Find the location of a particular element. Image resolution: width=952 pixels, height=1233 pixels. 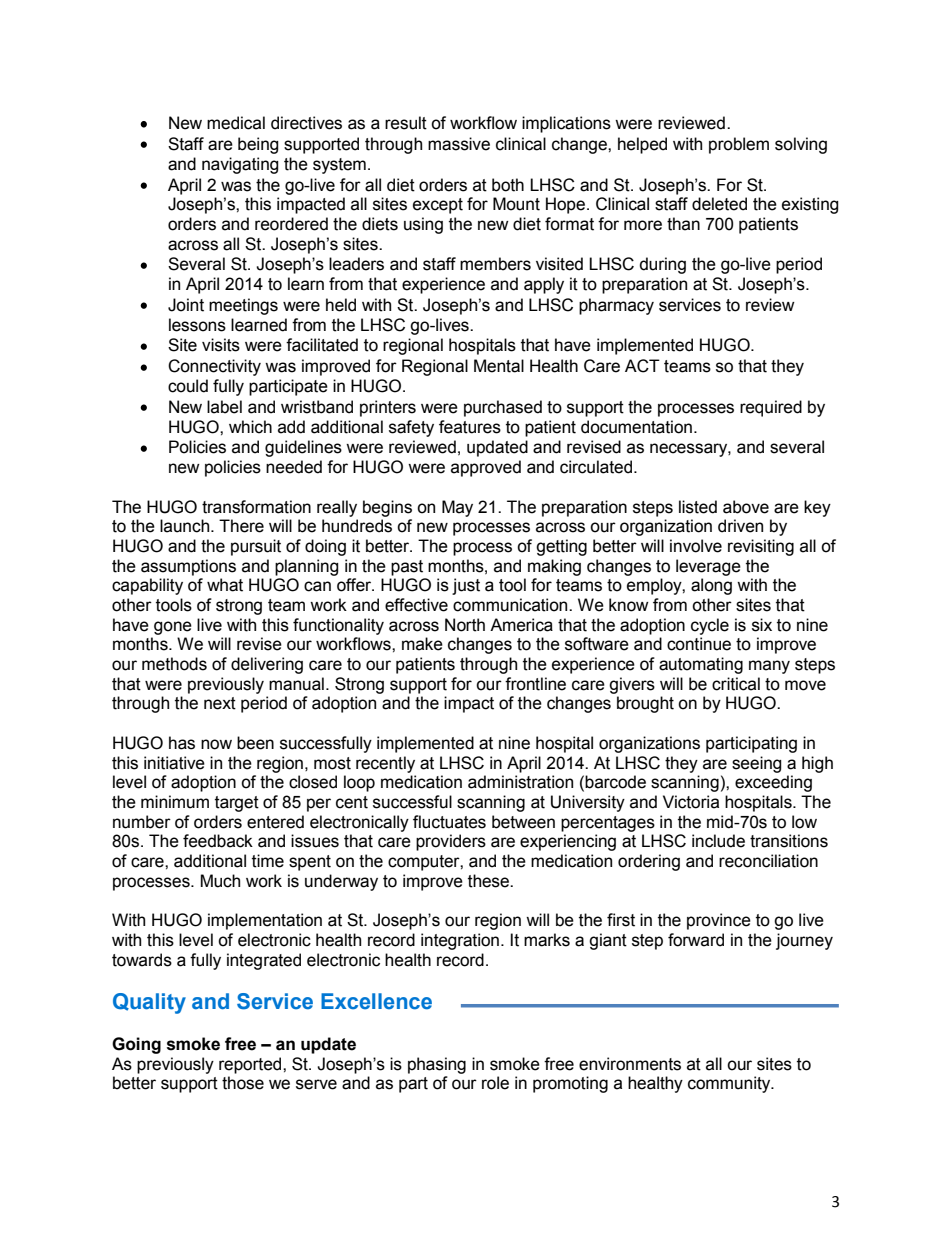

problem is located at coordinates (739, 145).
